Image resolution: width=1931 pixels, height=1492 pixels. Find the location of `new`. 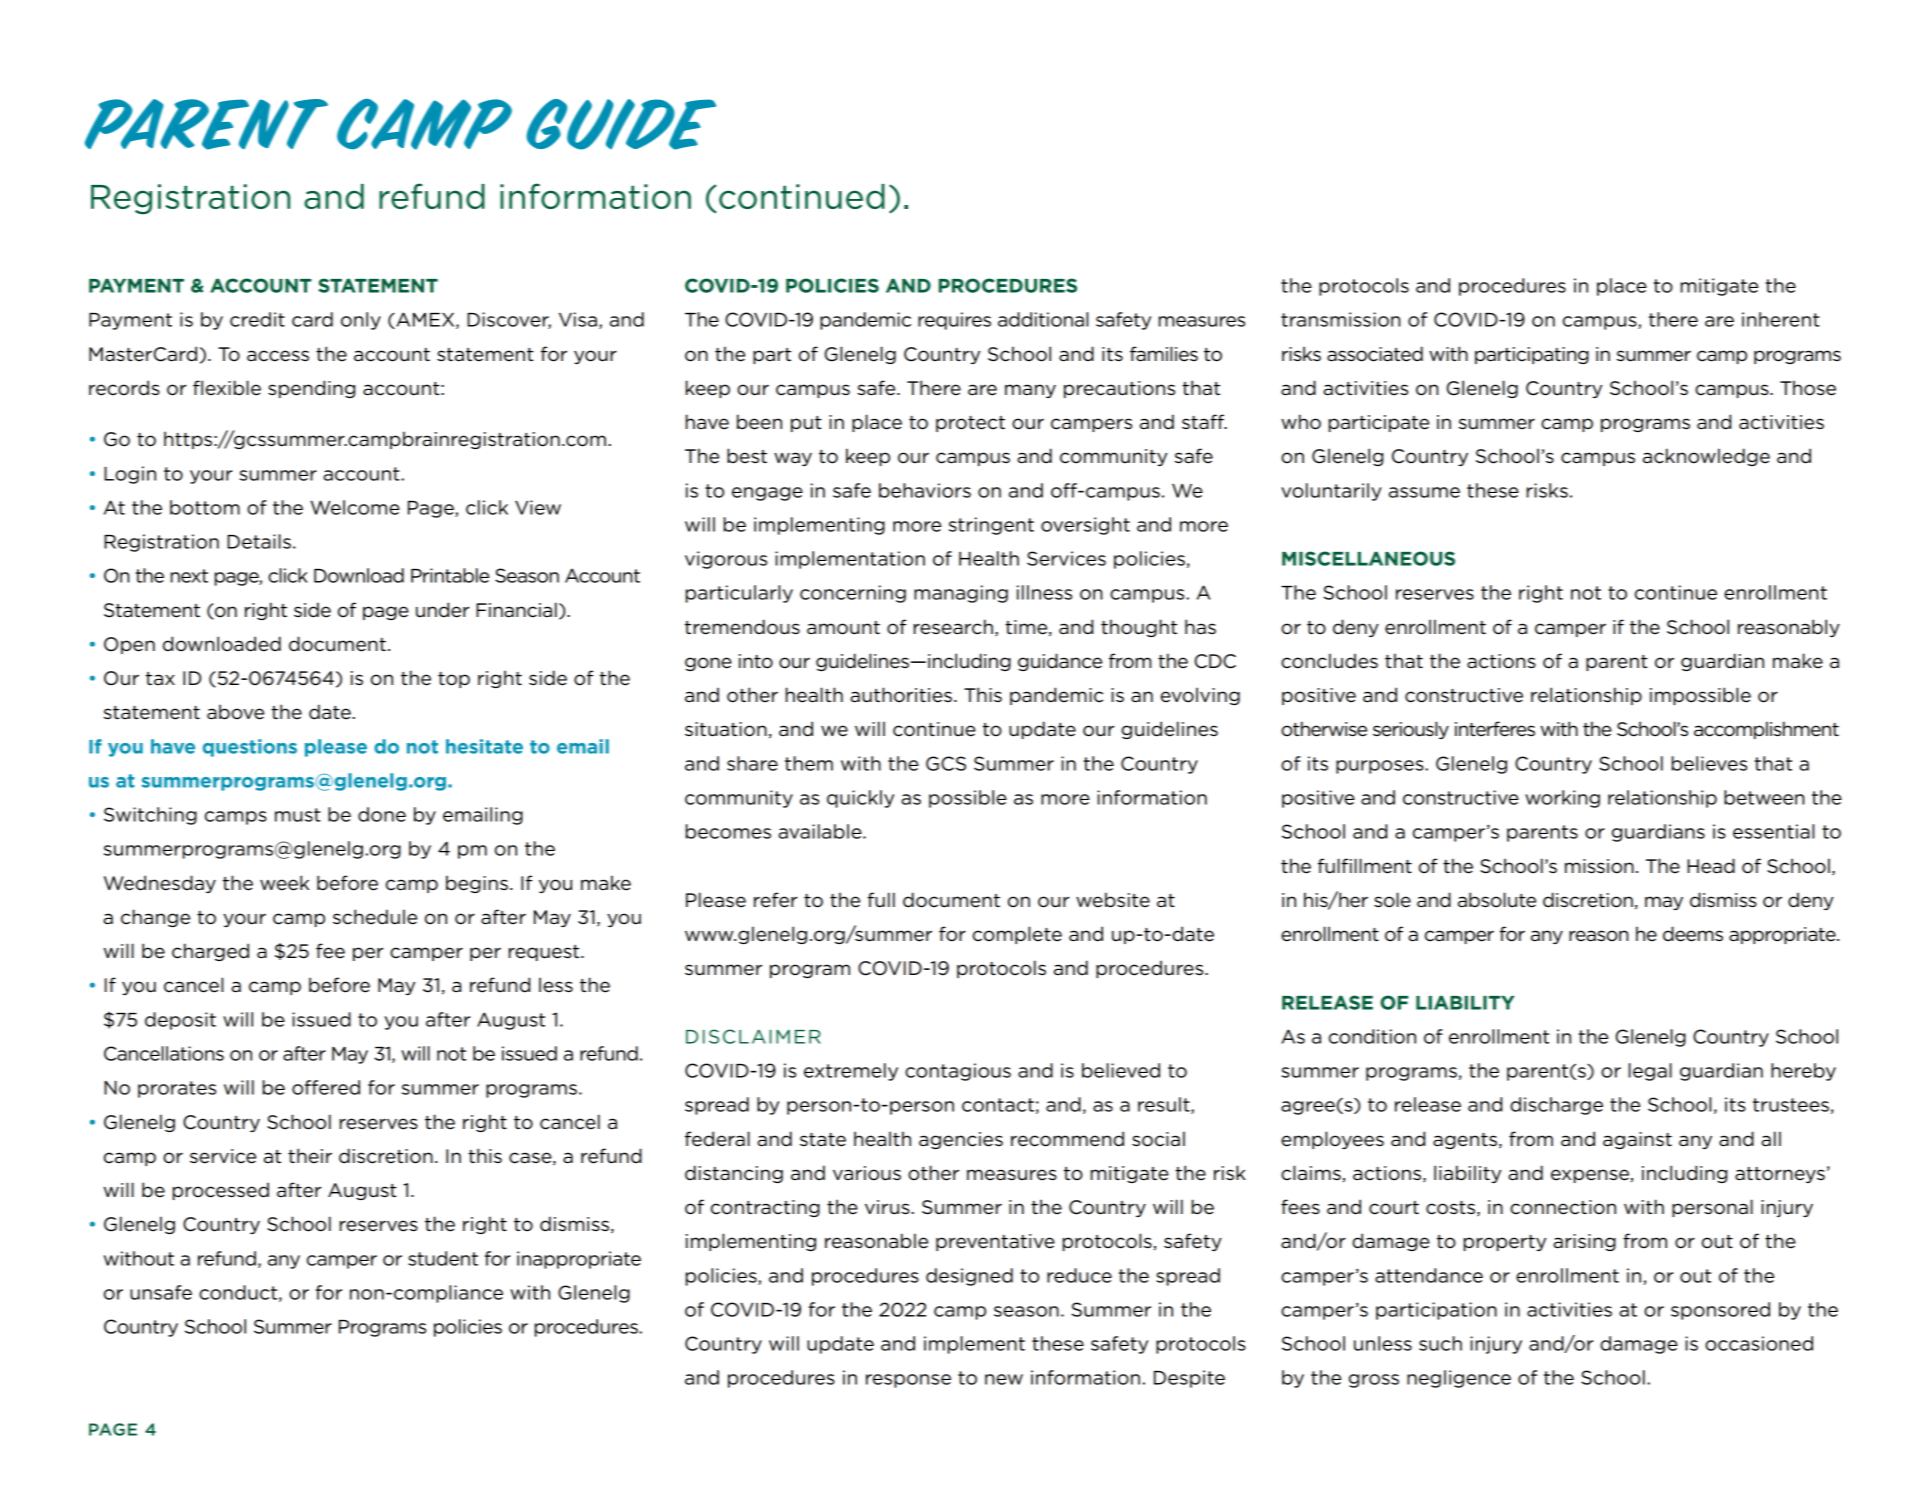

new is located at coordinates (1004, 1379).
